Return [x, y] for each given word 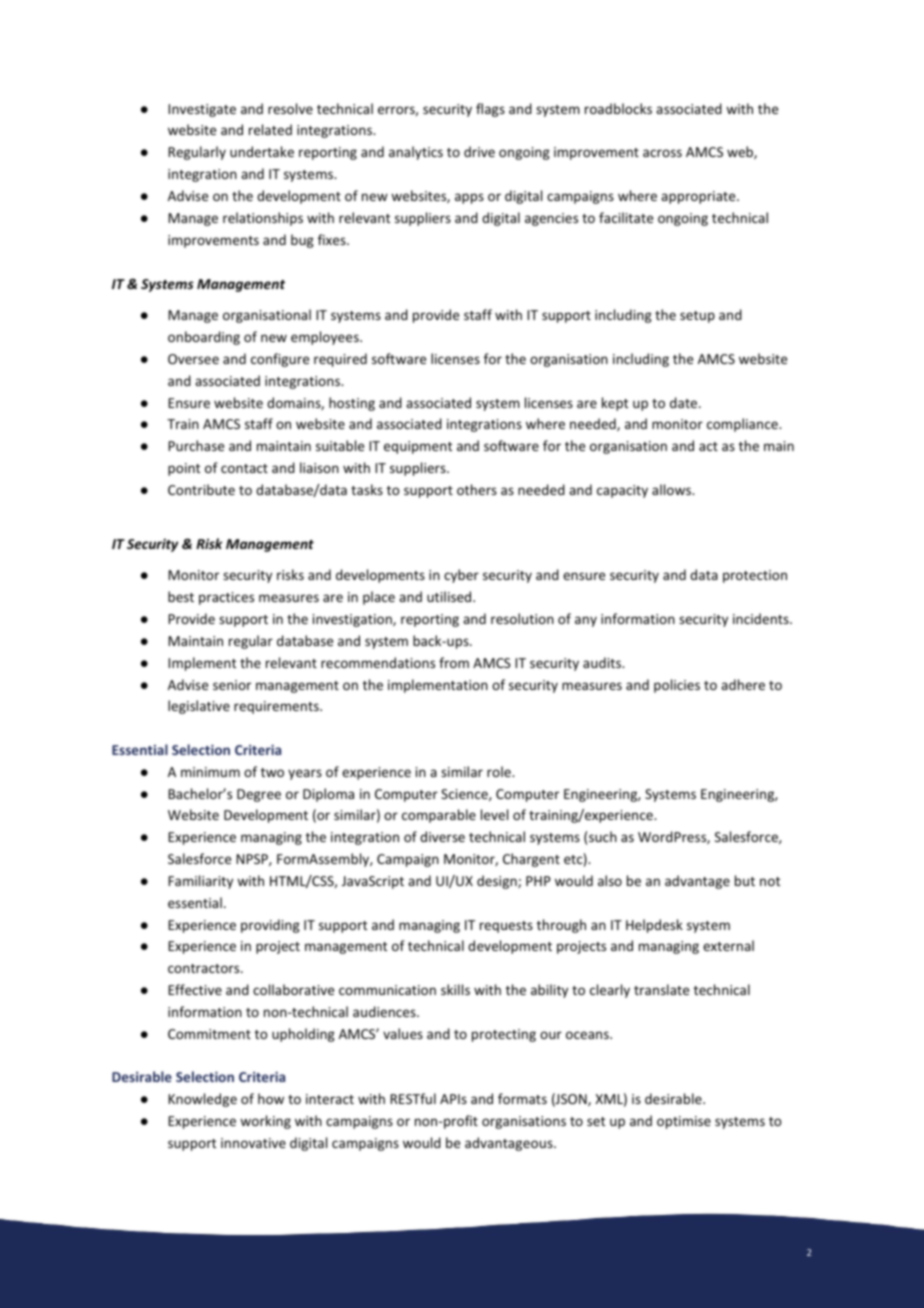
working [265, 1122]
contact [244, 468]
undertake [262, 151]
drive [479, 151]
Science [465, 795]
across [662, 153]
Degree [259, 795]
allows [673, 489]
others [477, 489]
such [603, 836]
